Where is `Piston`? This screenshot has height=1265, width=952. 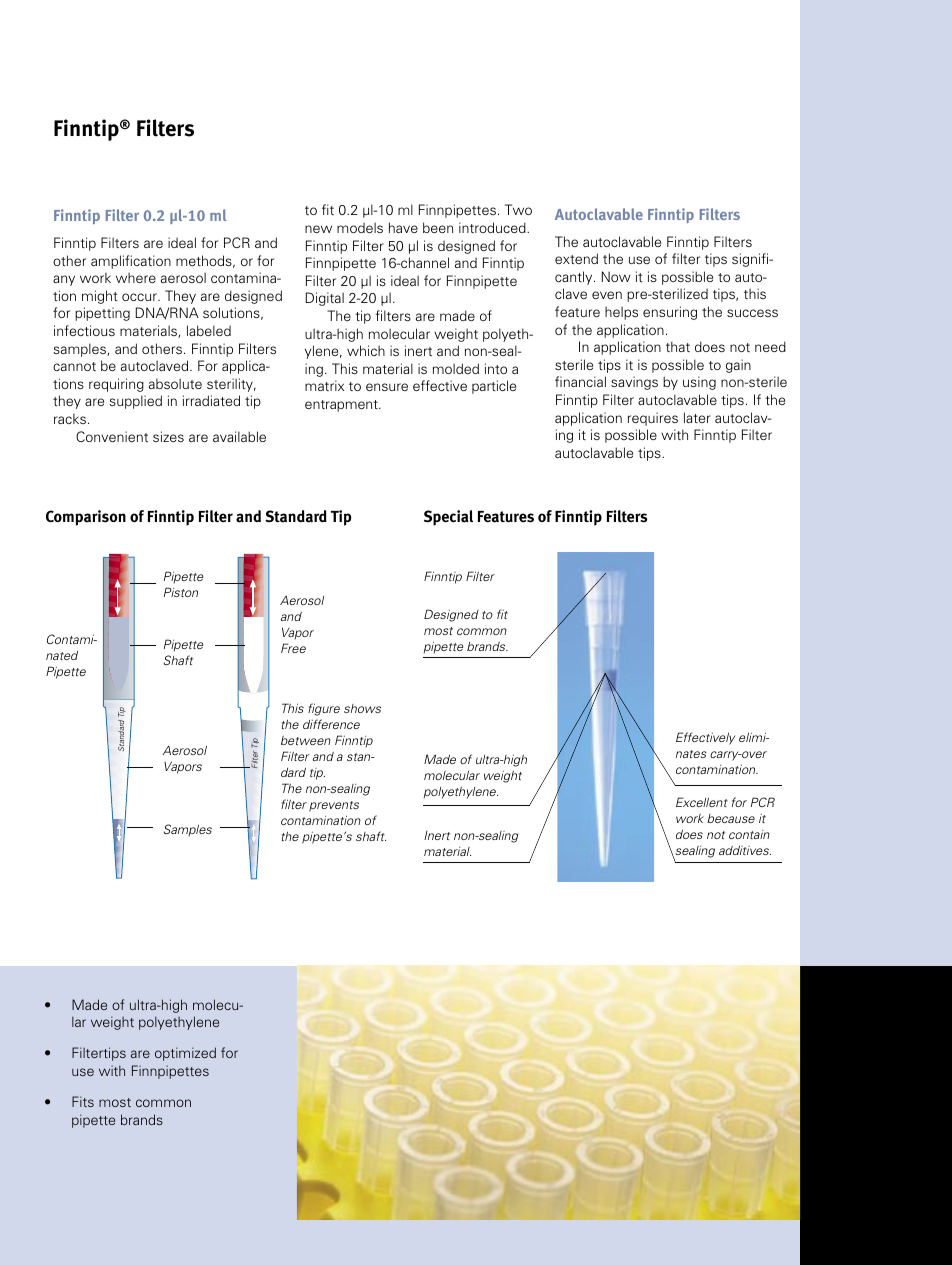
Piston is located at coordinates (181, 592).
